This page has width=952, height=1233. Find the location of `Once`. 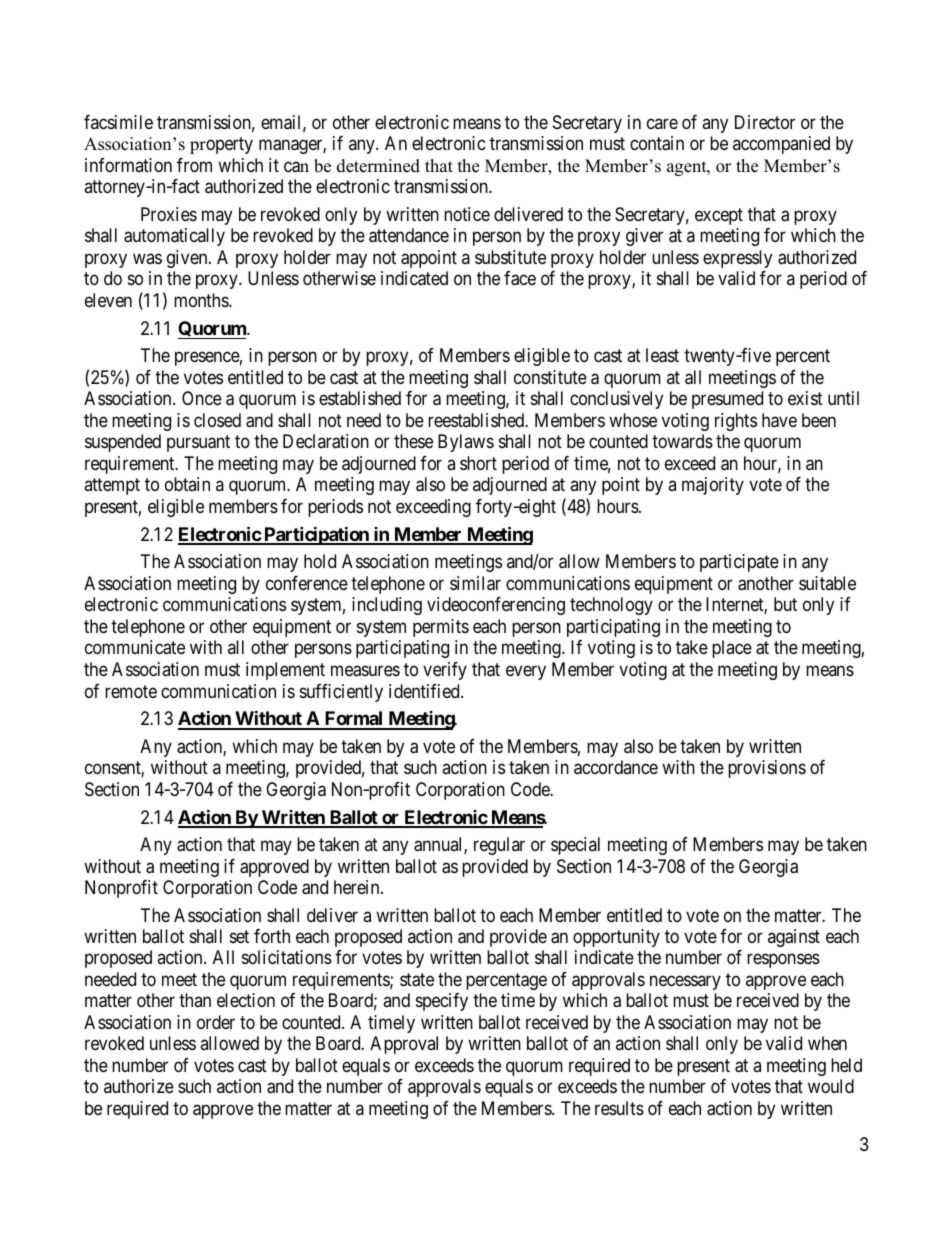

Once is located at coordinates (202, 398).
